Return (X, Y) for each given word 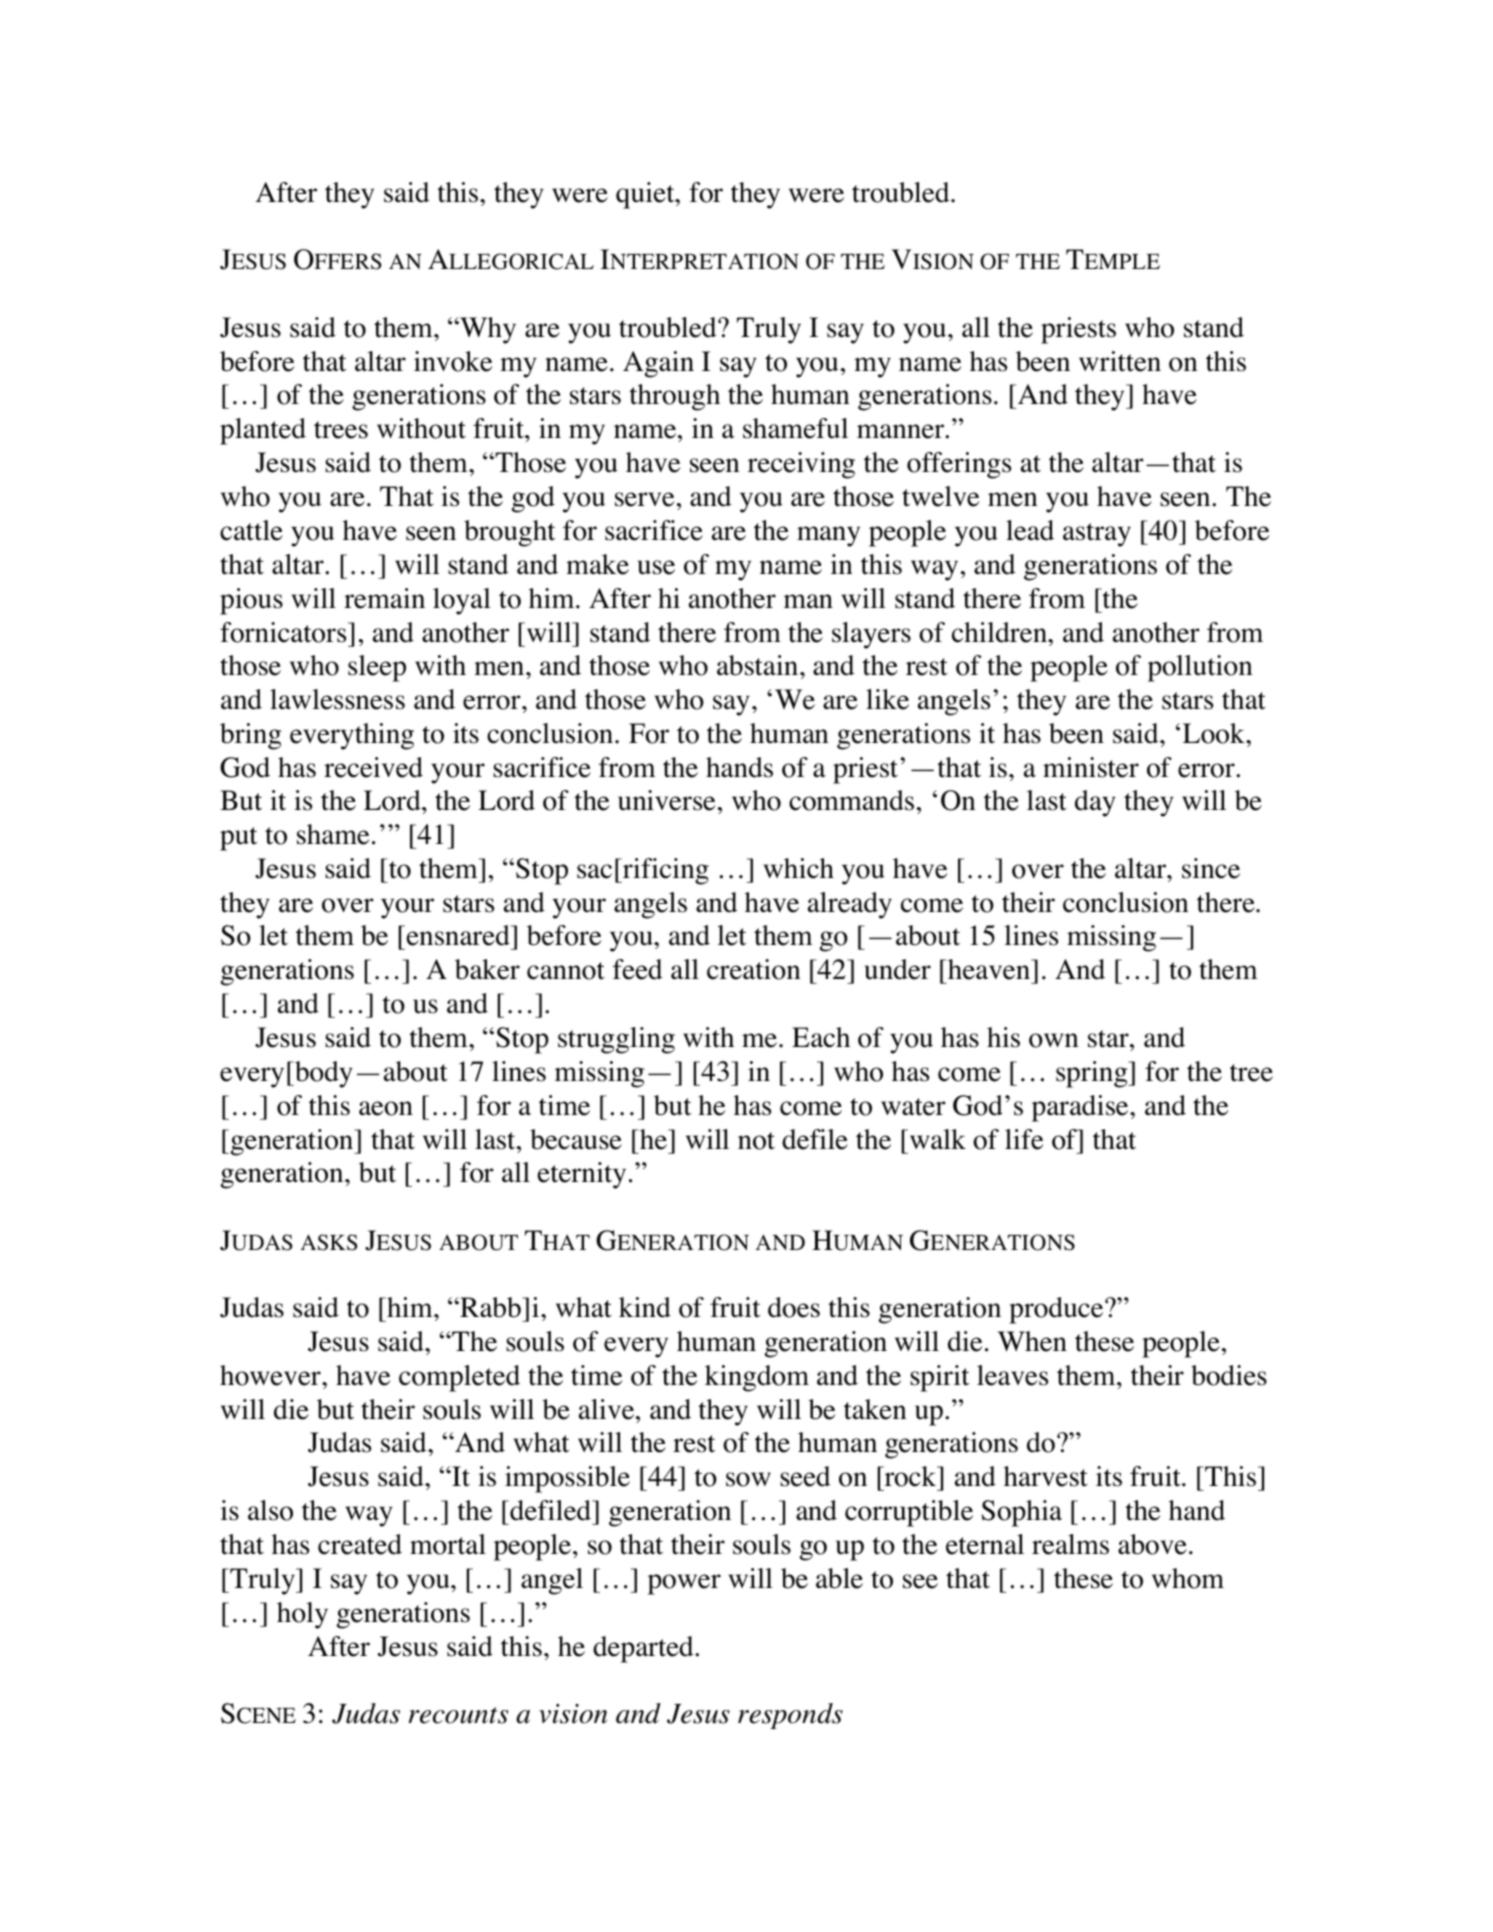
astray (1097, 535)
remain (384, 598)
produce (1057, 1310)
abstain (759, 665)
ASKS (328, 1242)
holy (302, 1615)
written (1120, 361)
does (794, 1307)
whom (1188, 1578)
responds (790, 1716)
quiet (646, 195)
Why (487, 330)
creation (754, 969)
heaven (990, 969)
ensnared (458, 935)
